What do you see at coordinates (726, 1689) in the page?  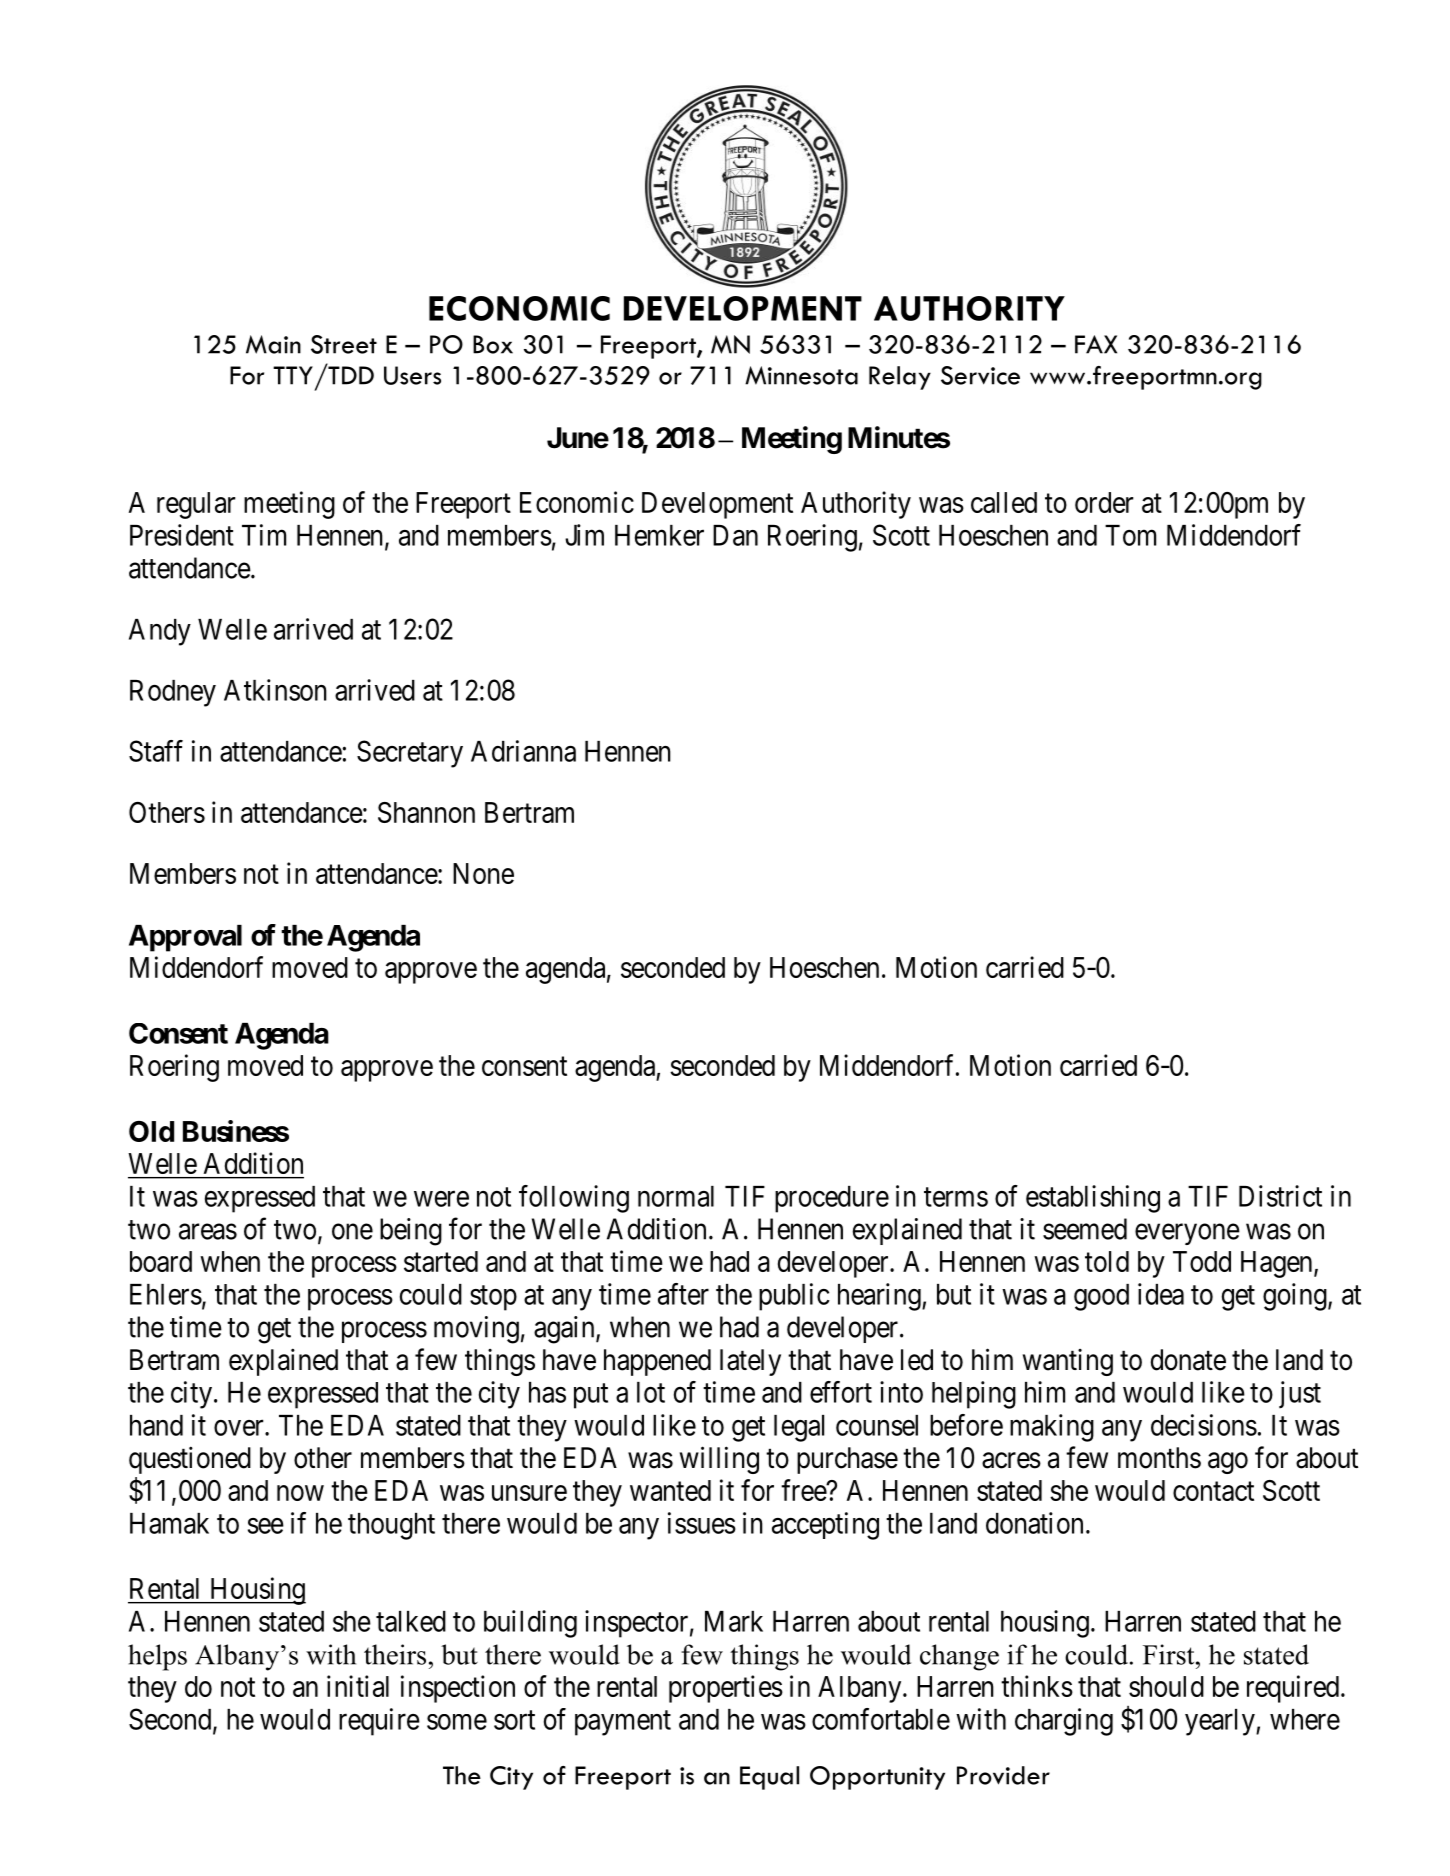 I see `properties` at bounding box center [726, 1689].
